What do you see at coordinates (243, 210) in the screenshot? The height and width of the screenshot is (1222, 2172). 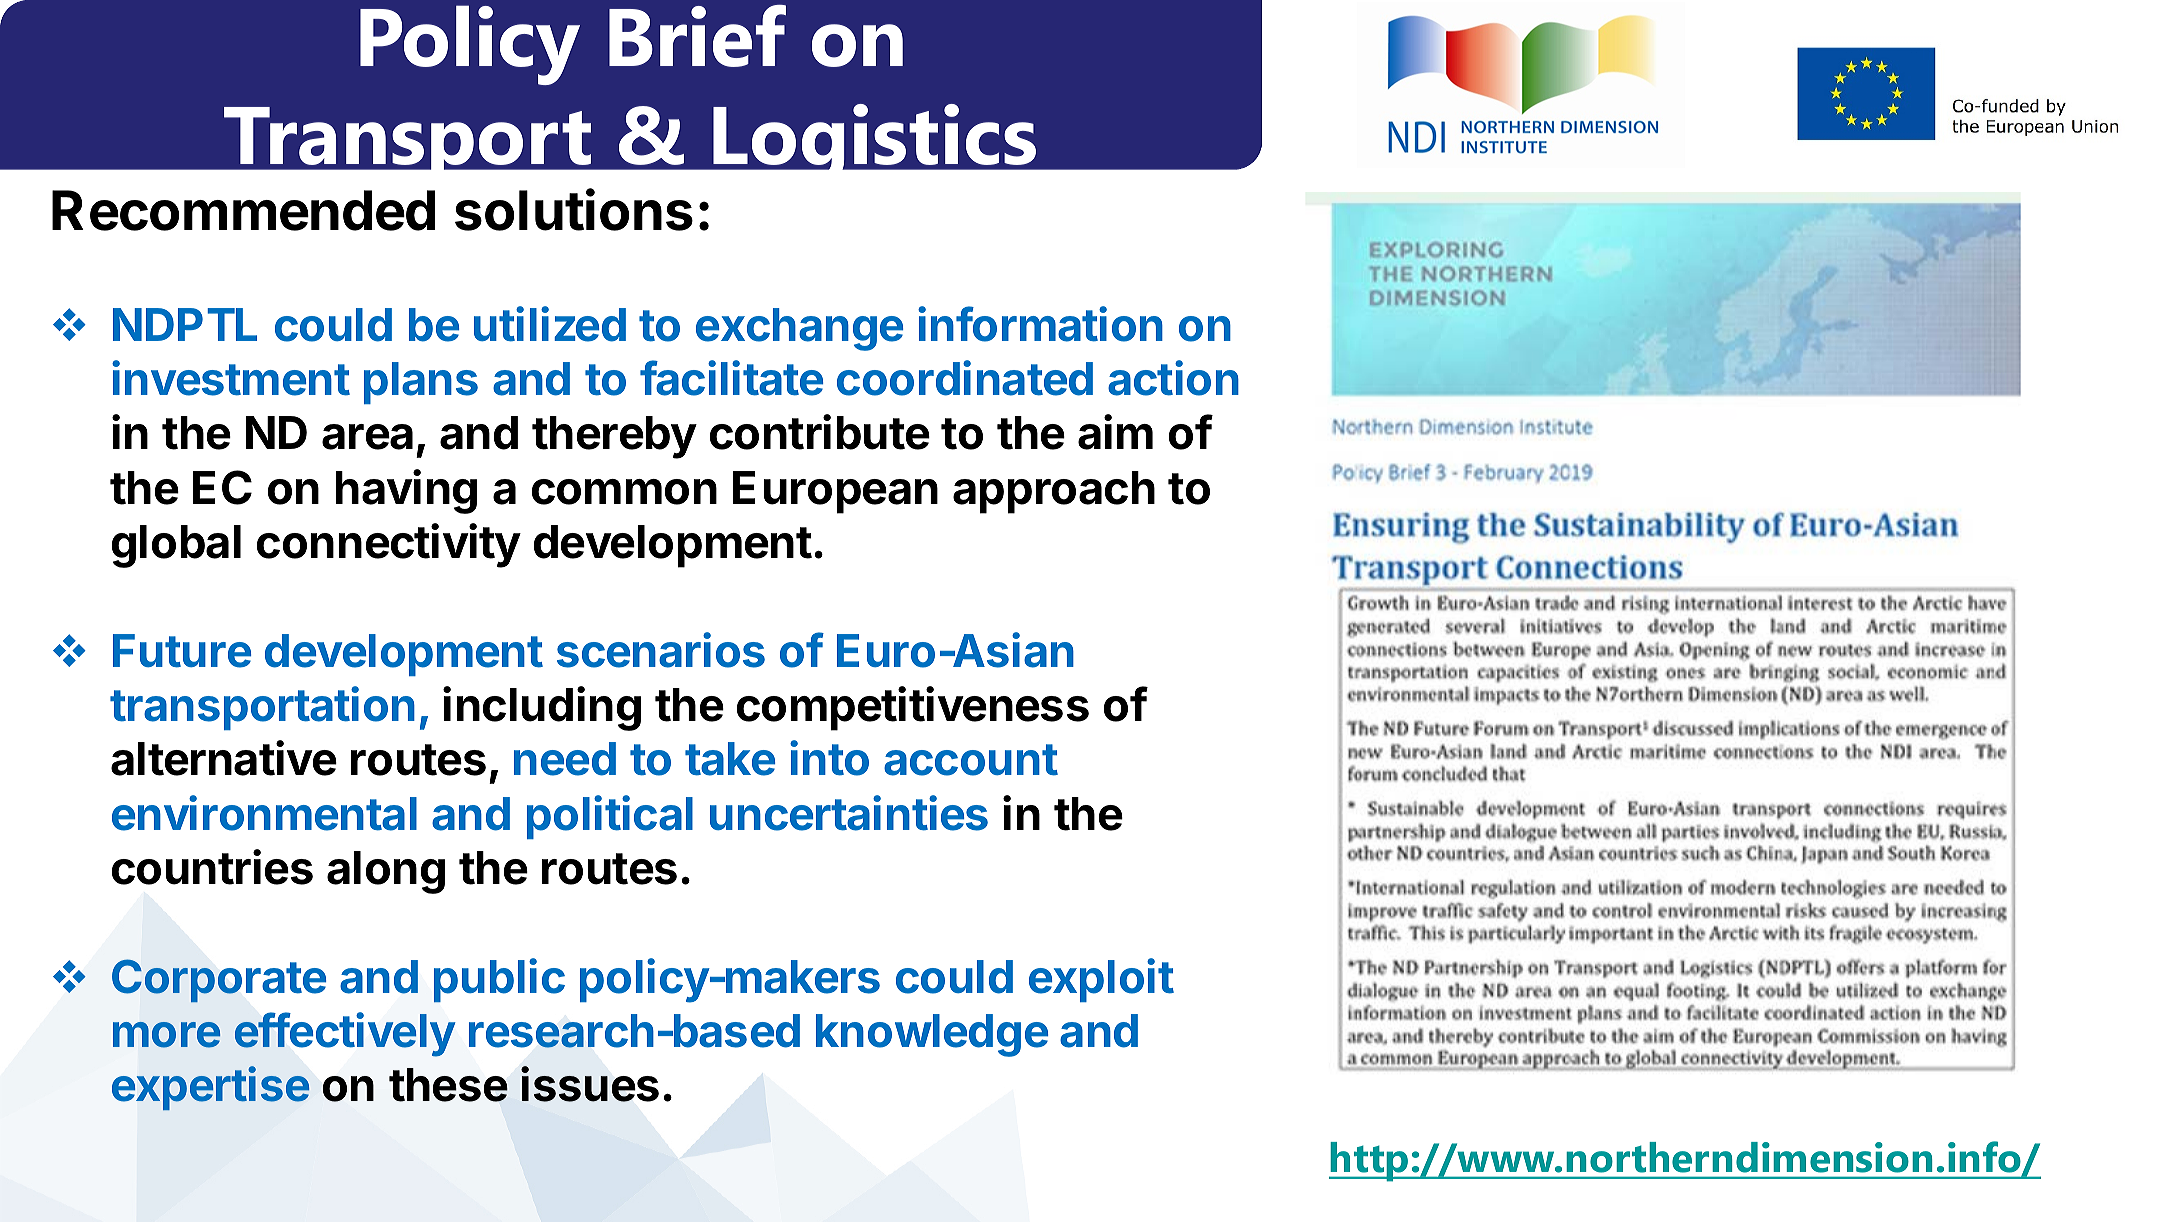 I see `Recommended` at bounding box center [243, 210].
